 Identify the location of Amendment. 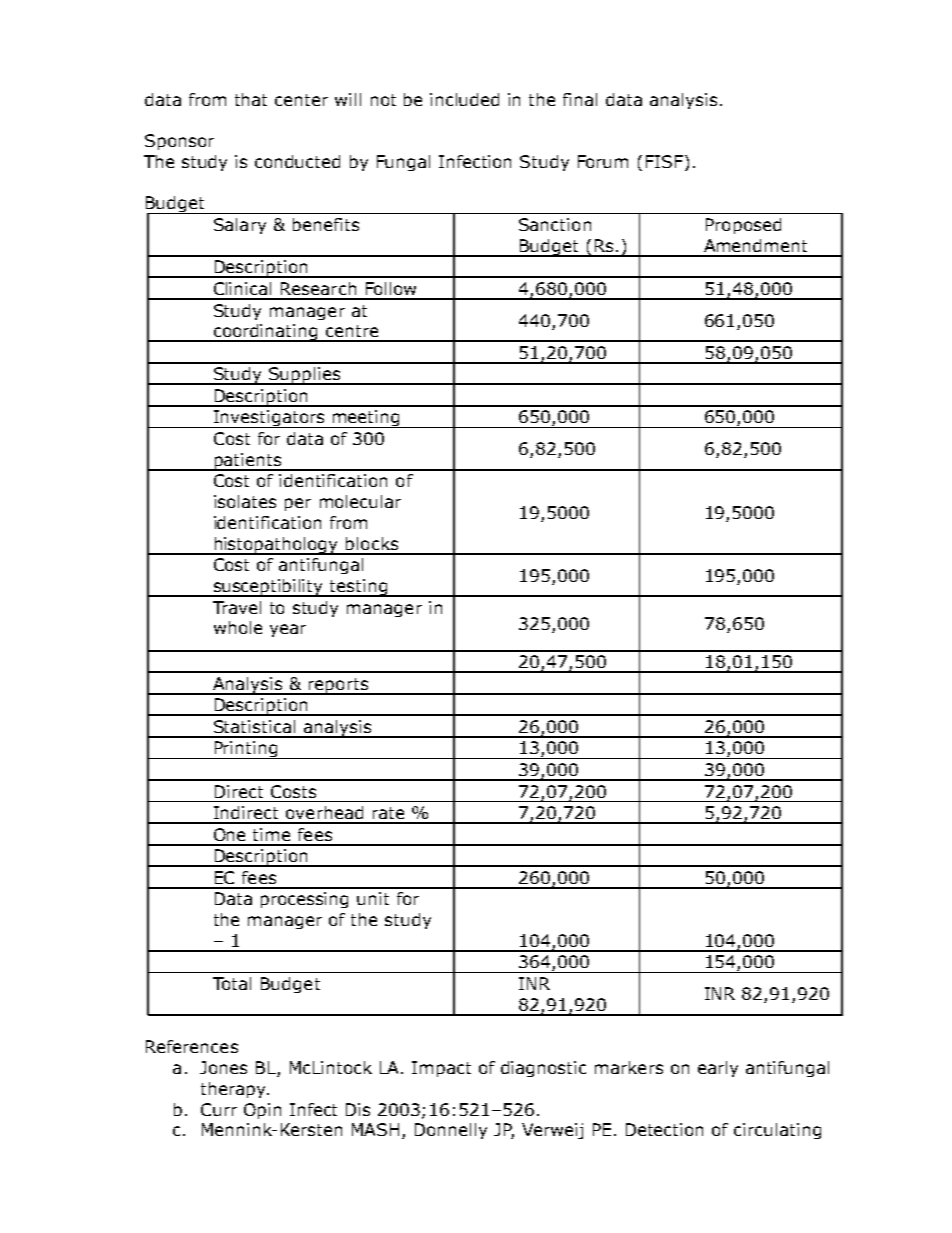
(755, 245).
